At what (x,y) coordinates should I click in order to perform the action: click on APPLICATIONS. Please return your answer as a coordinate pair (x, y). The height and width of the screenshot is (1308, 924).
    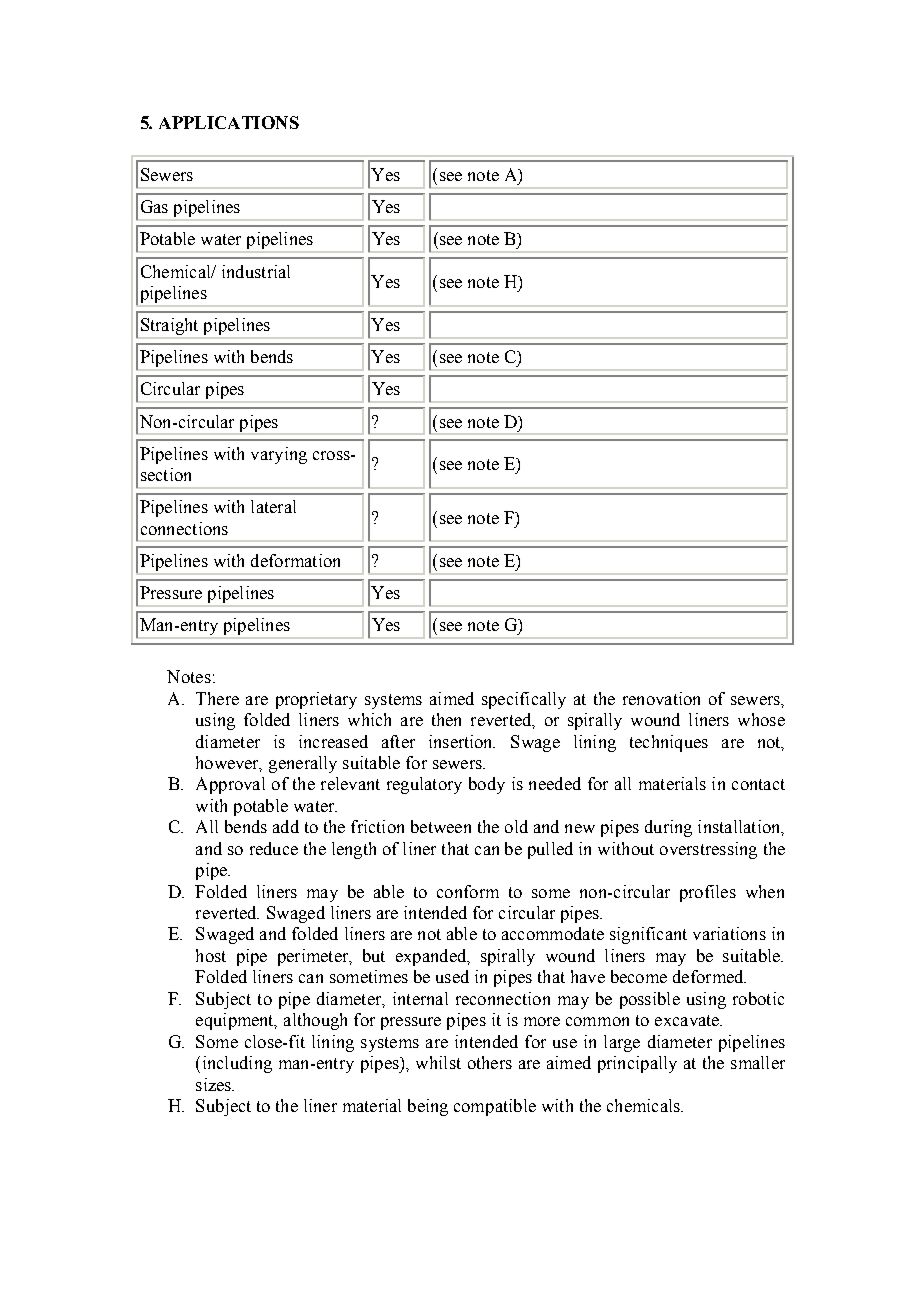
    Looking at the image, I should click on (229, 122).
